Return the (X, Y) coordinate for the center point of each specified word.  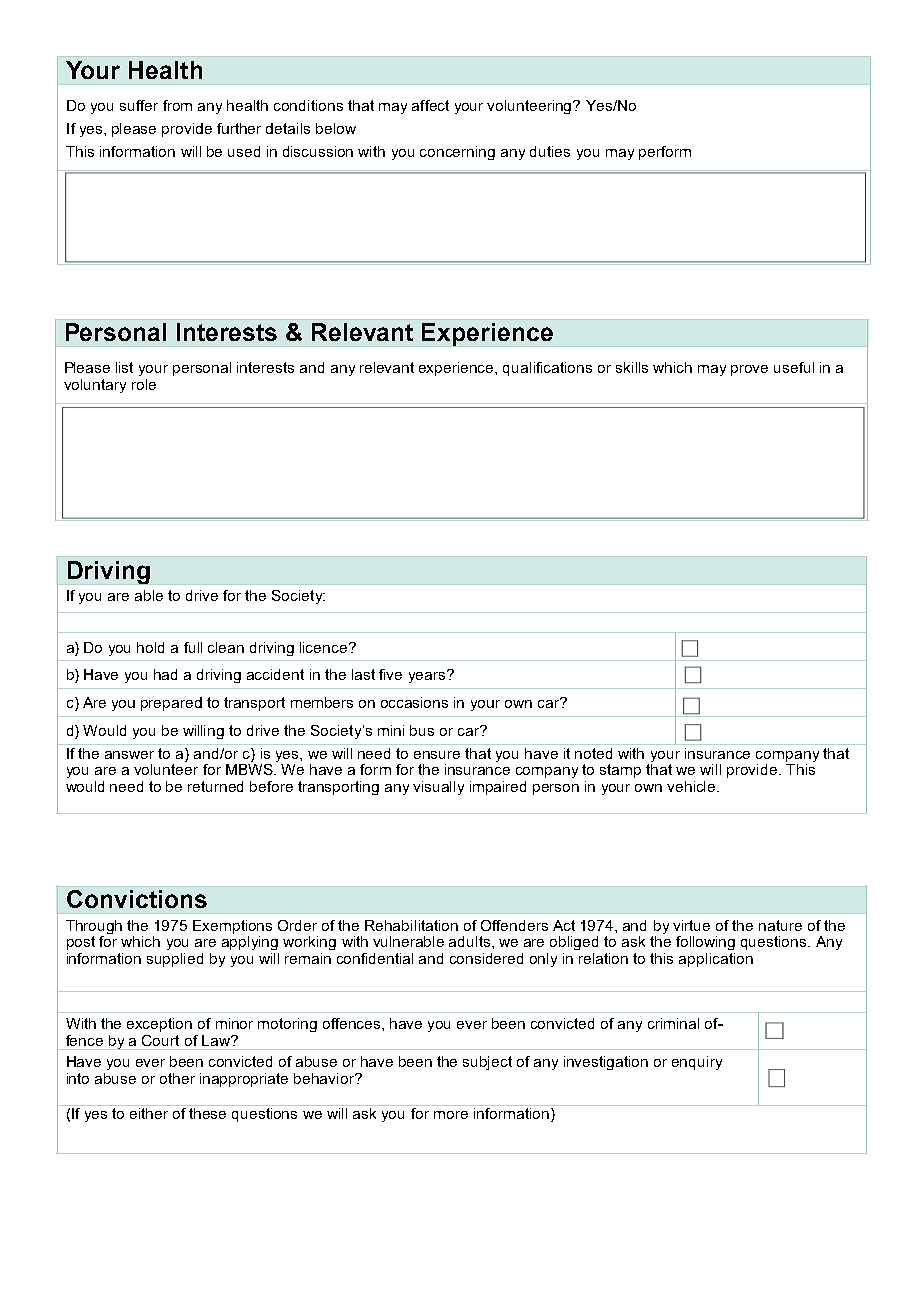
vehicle (692, 786)
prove (749, 370)
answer (129, 755)
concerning (457, 153)
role (144, 384)
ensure (437, 755)
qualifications (547, 369)
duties (550, 151)
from (177, 105)
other (177, 1078)
